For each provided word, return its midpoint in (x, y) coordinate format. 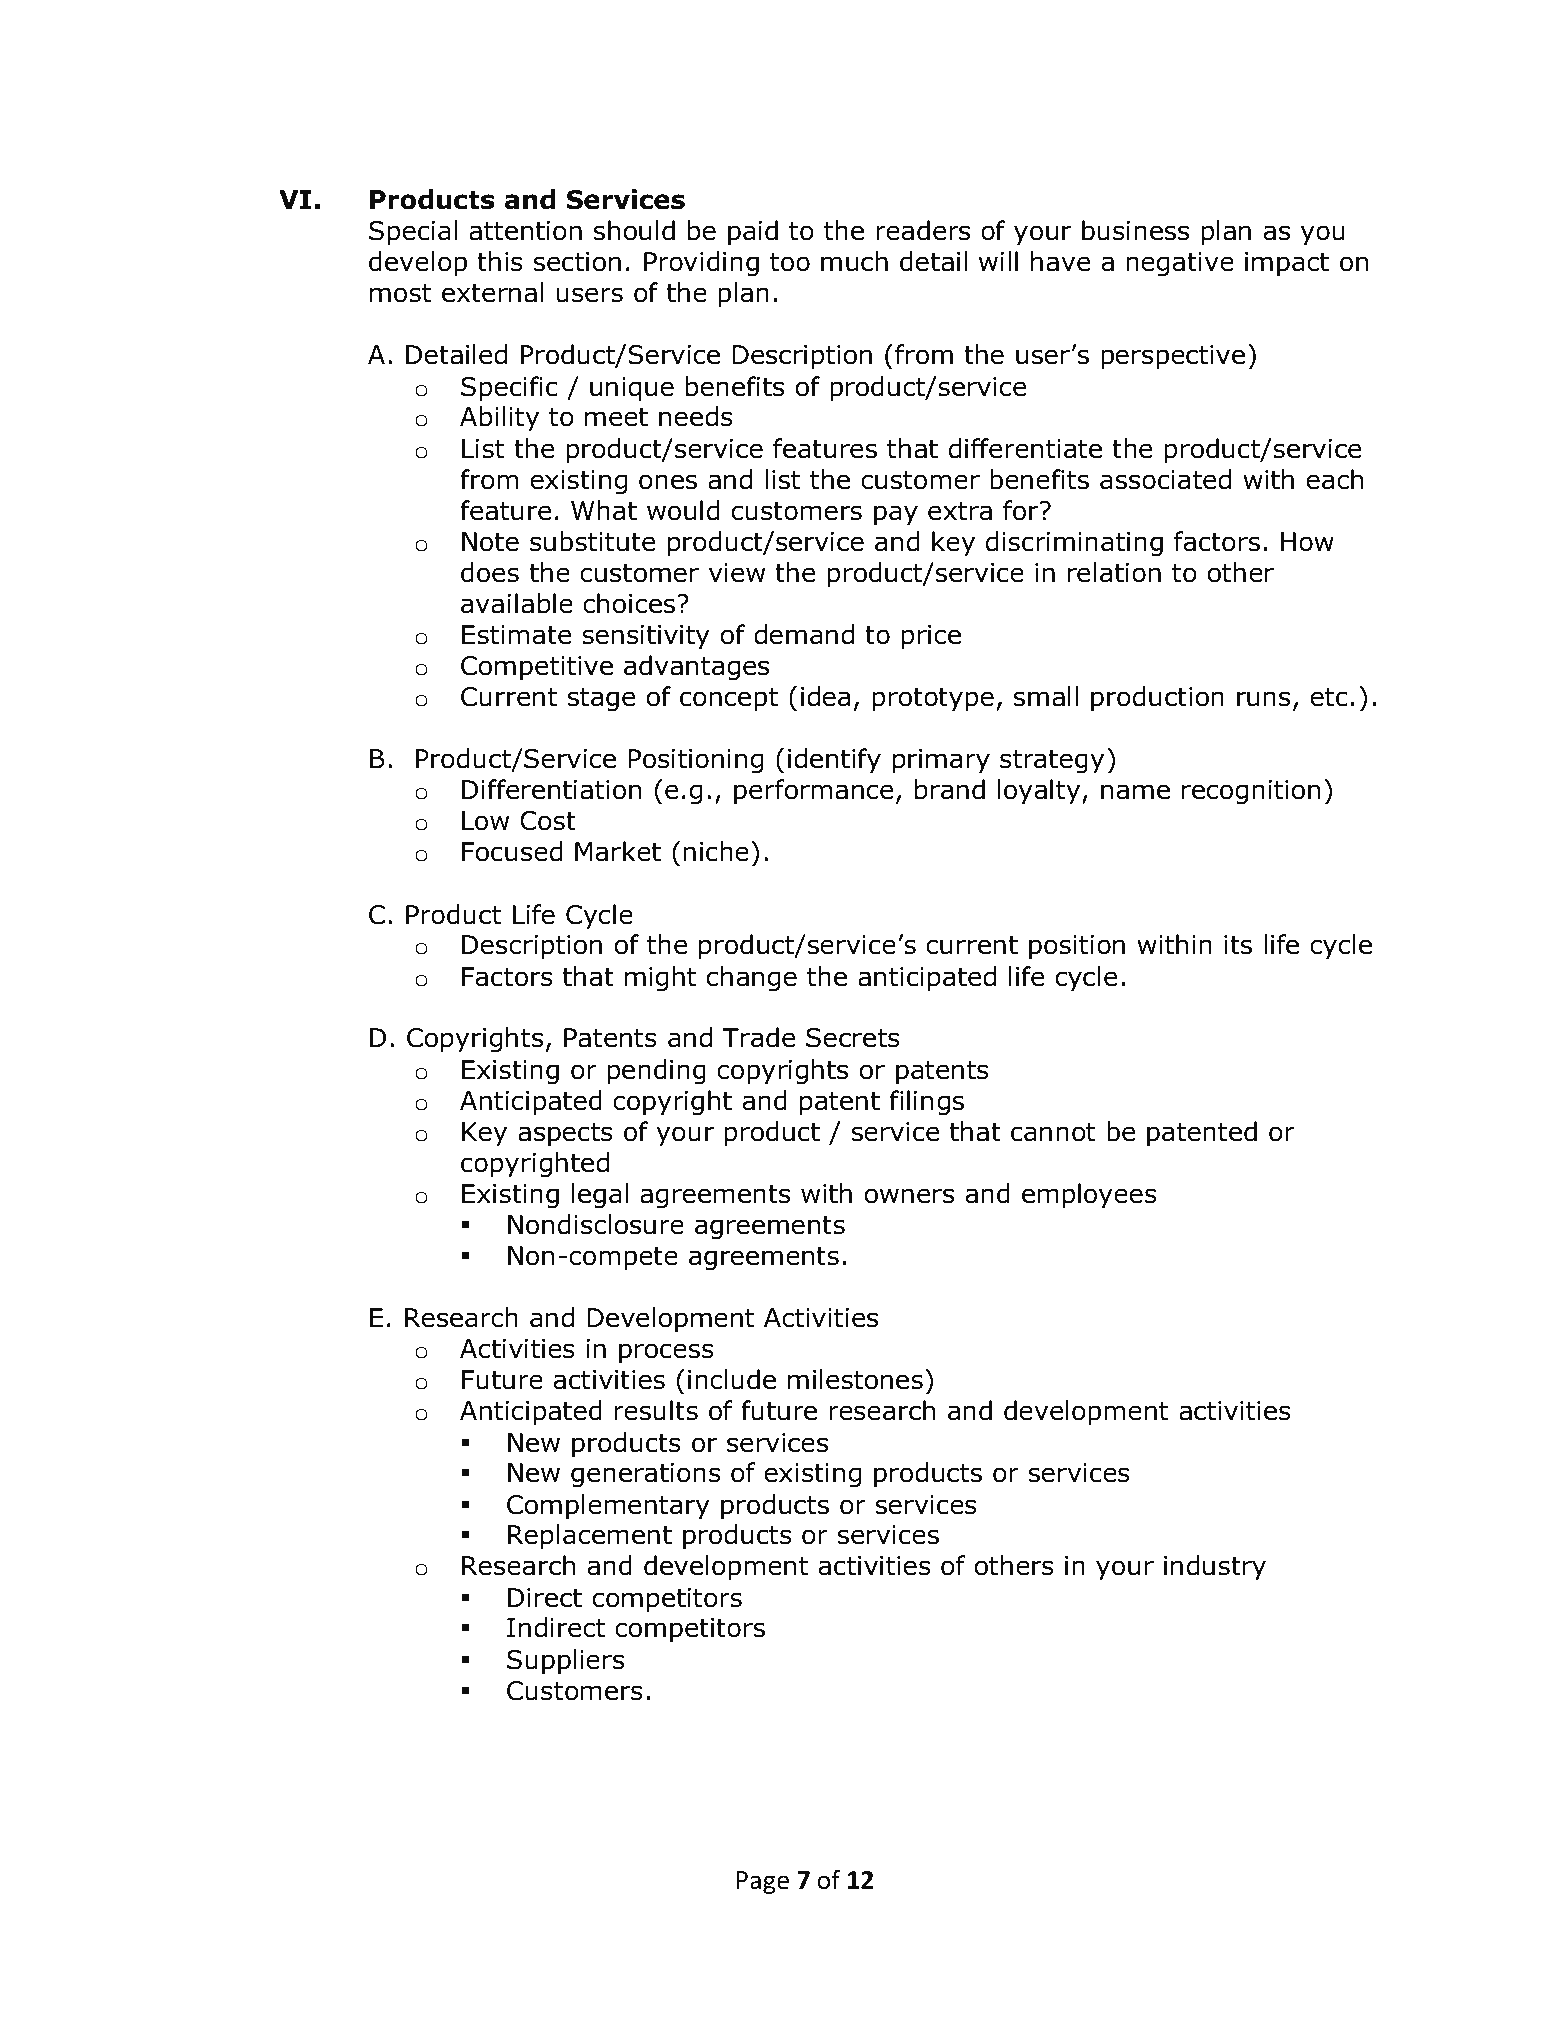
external (493, 292)
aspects (565, 1134)
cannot (1053, 1132)
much (854, 261)
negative (1180, 264)
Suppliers (565, 1661)
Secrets (853, 1038)
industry (1215, 1567)
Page (763, 1882)
